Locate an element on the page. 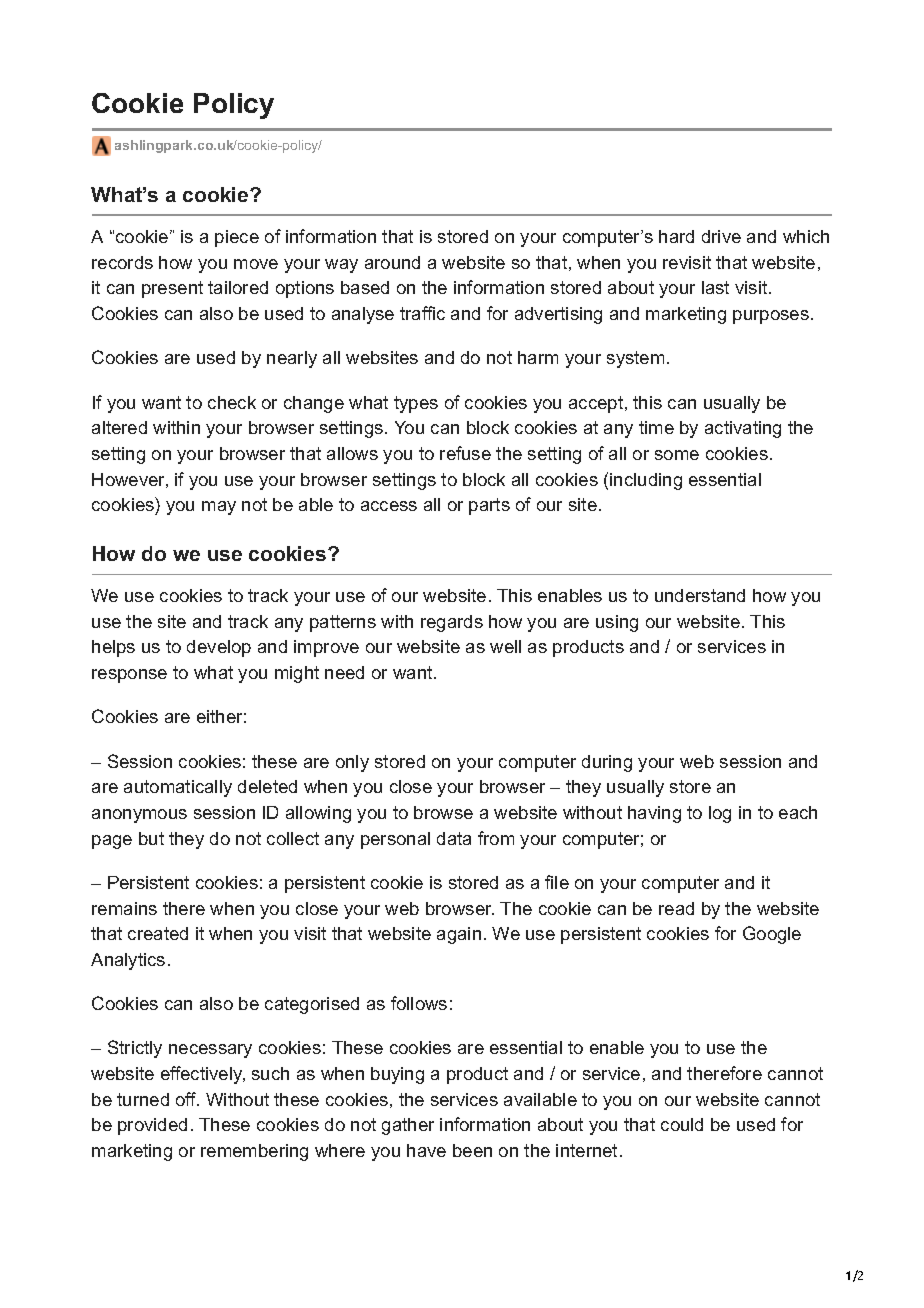 This document has width=924, height=1308. well is located at coordinates (505, 646).
